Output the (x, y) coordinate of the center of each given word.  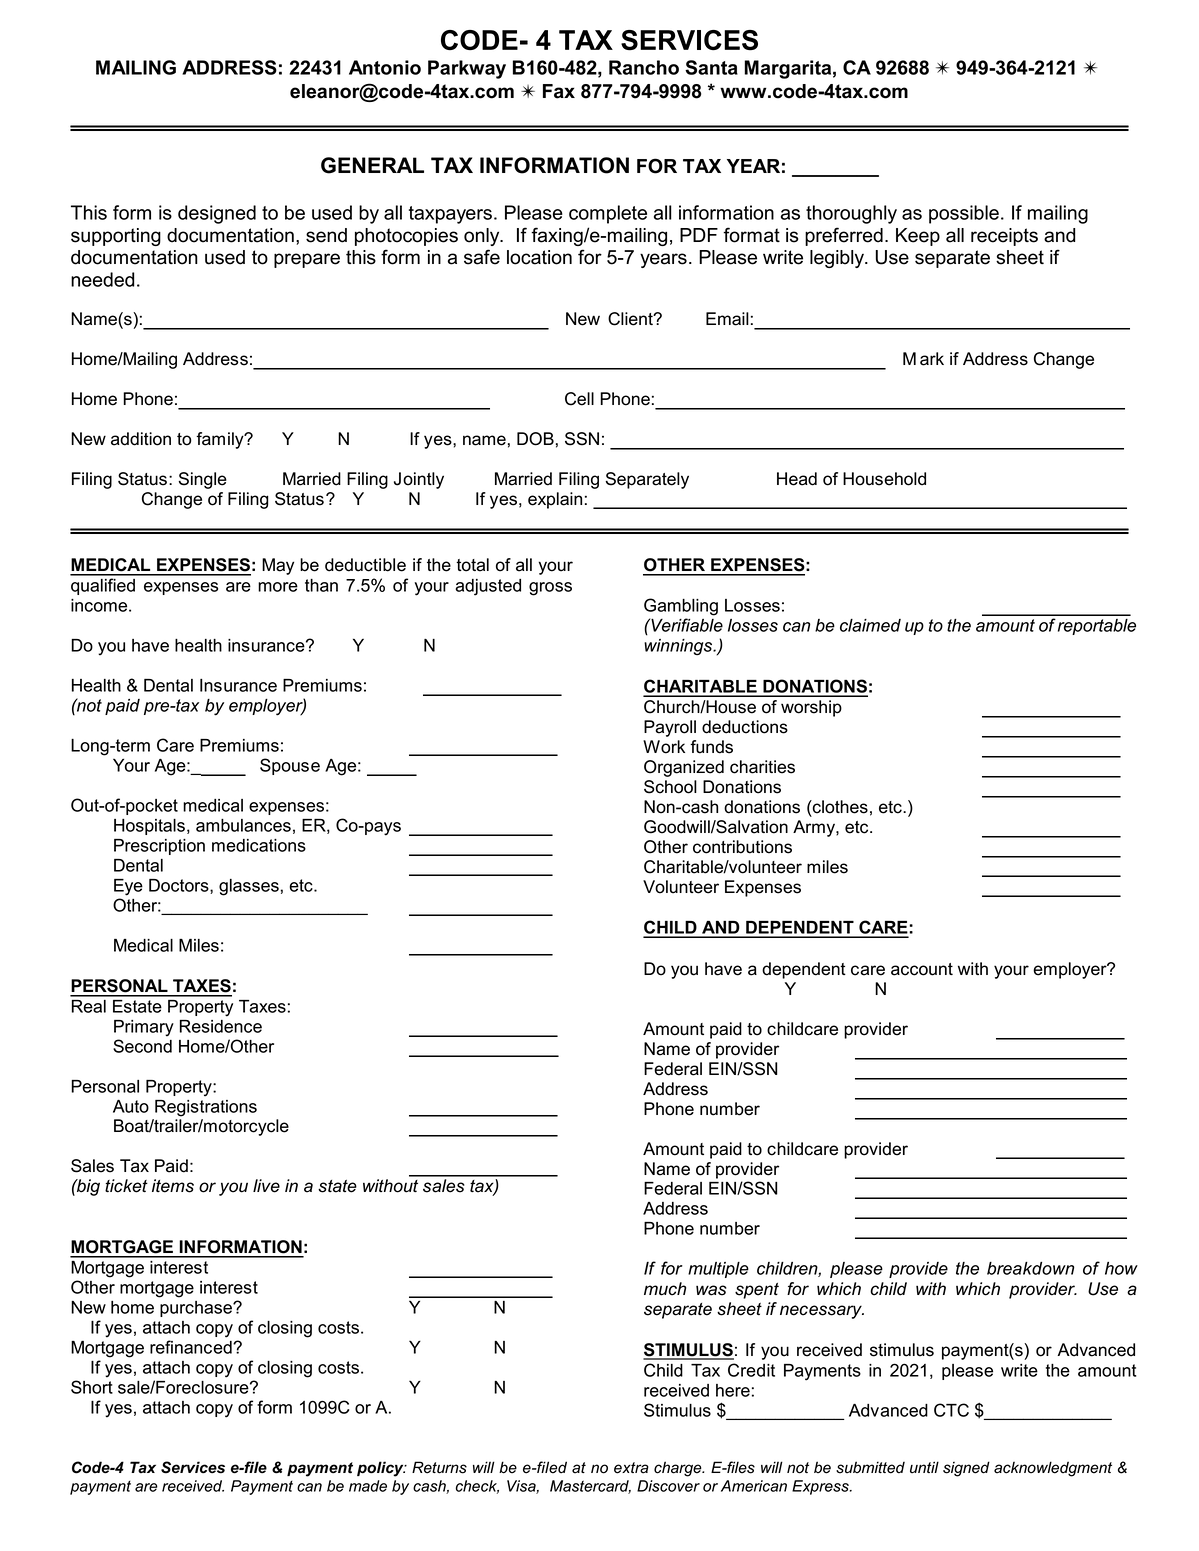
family (221, 440)
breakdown (1030, 1268)
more (278, 587)
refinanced (192, 1347)
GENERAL (372, 165)
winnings (679, 647)
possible (964, 214)
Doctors (180, 886)
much (665, 1289)
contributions (742, 847)
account (922, 969)
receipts (1004, 237)
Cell (579, 399)
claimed (870, 625)
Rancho (644, 67)
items (173, 1186)
